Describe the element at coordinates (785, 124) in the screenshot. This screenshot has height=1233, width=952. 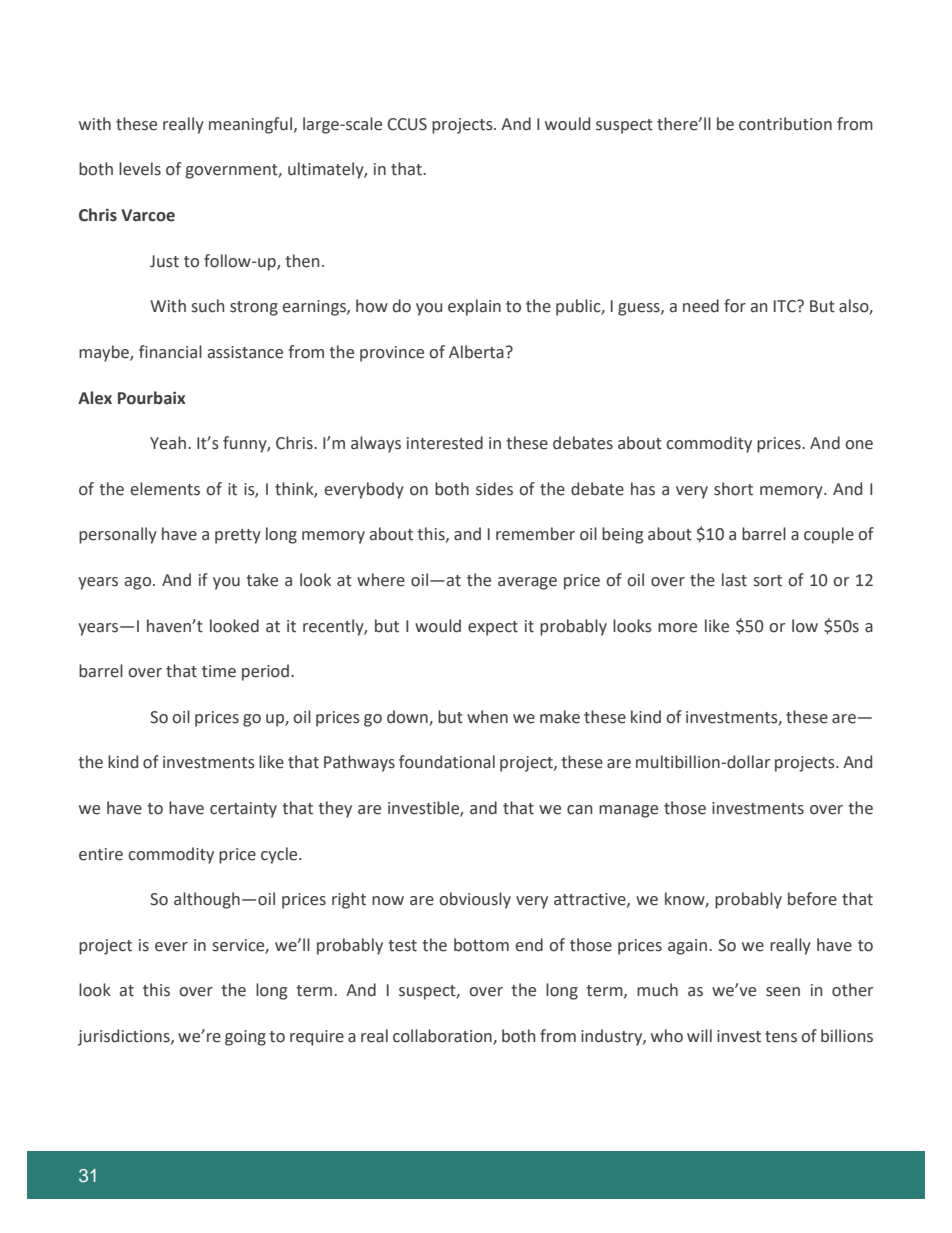
I see `contribution` at that location.
